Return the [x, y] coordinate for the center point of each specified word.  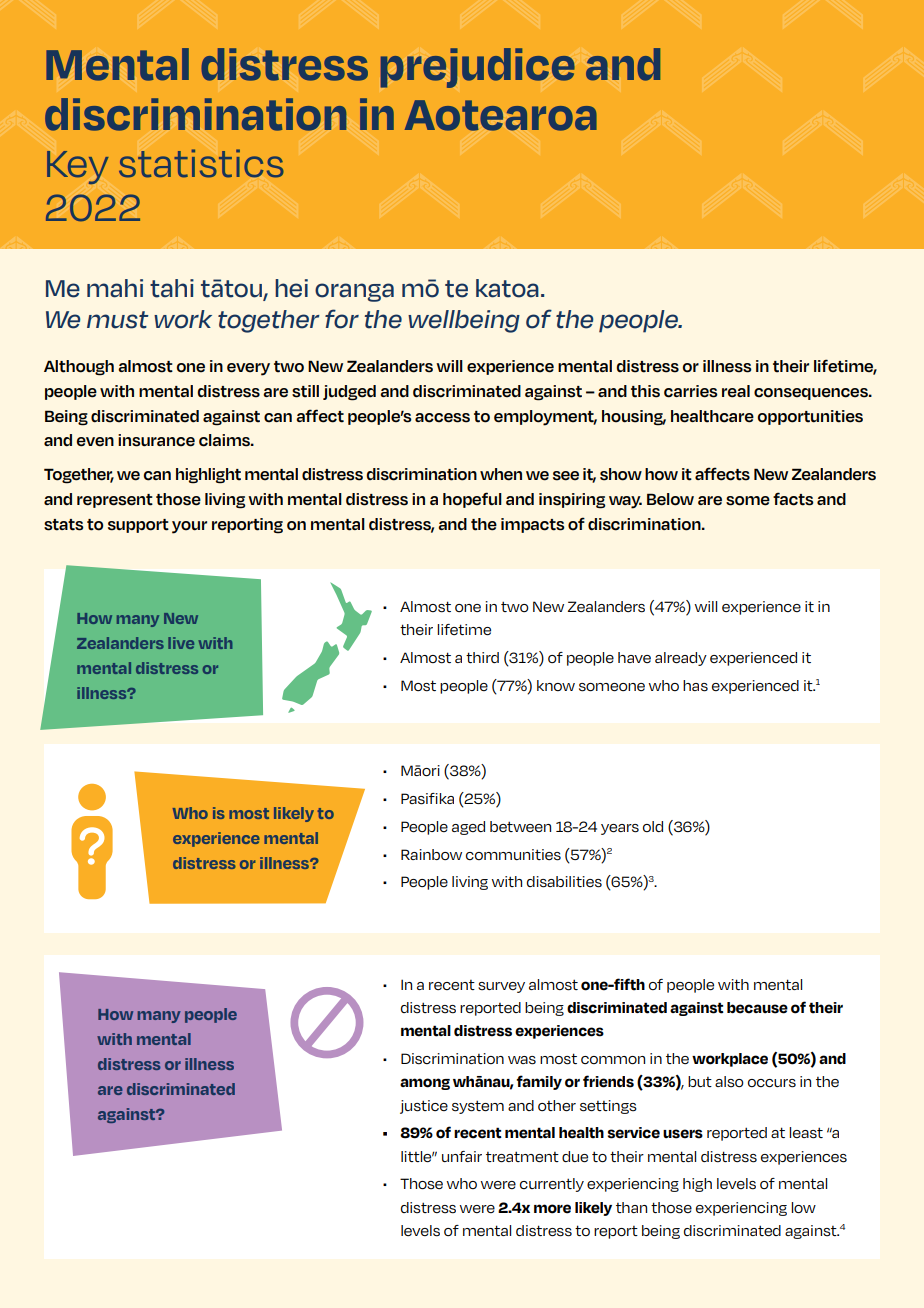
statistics [201, 163]
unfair [462, 1156]
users [683, 1134]
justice [424, 1107]
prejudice [478, 68]
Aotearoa [501, 115]
